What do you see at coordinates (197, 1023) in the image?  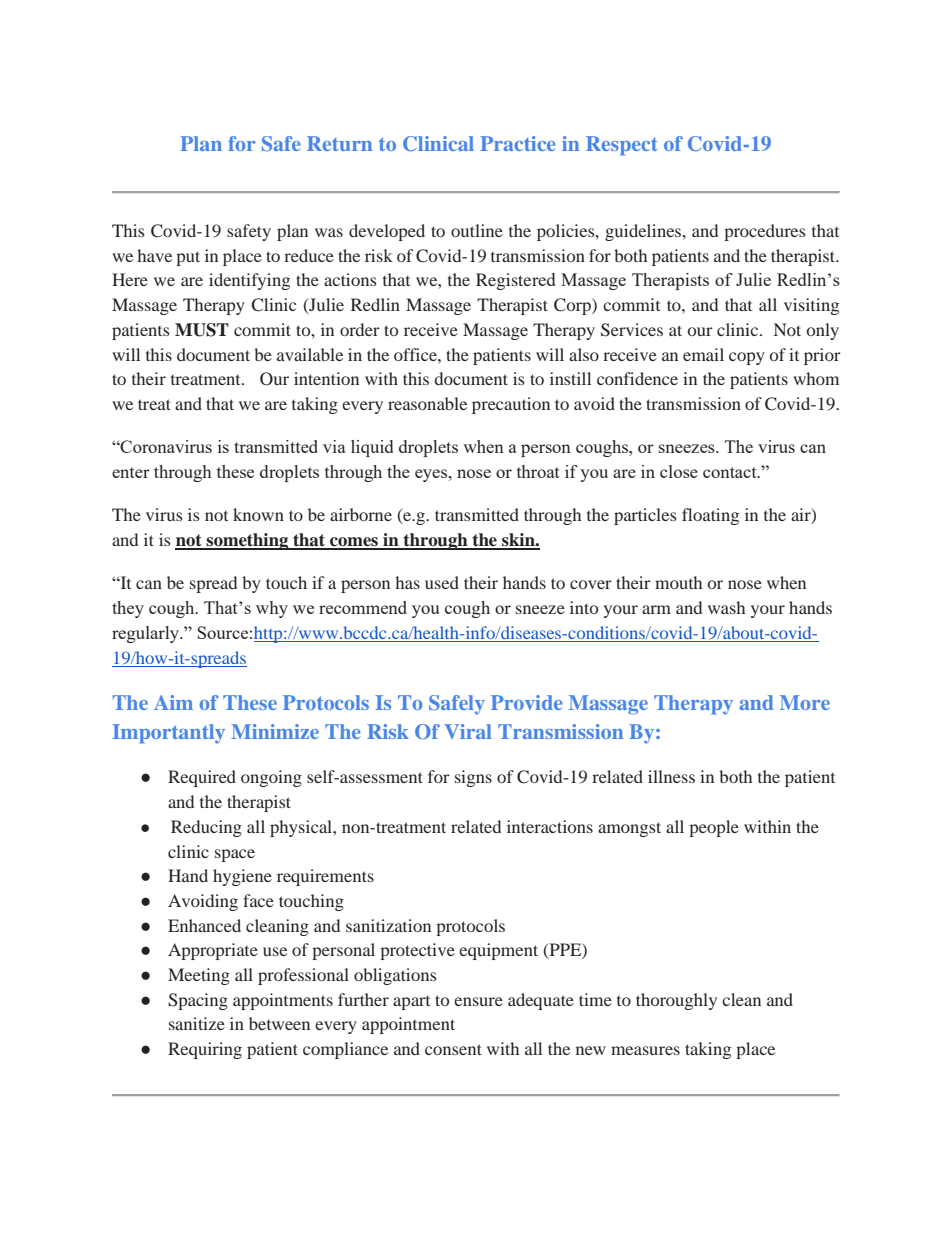 I see `sanitize` at bounding box center [197, 1023].
